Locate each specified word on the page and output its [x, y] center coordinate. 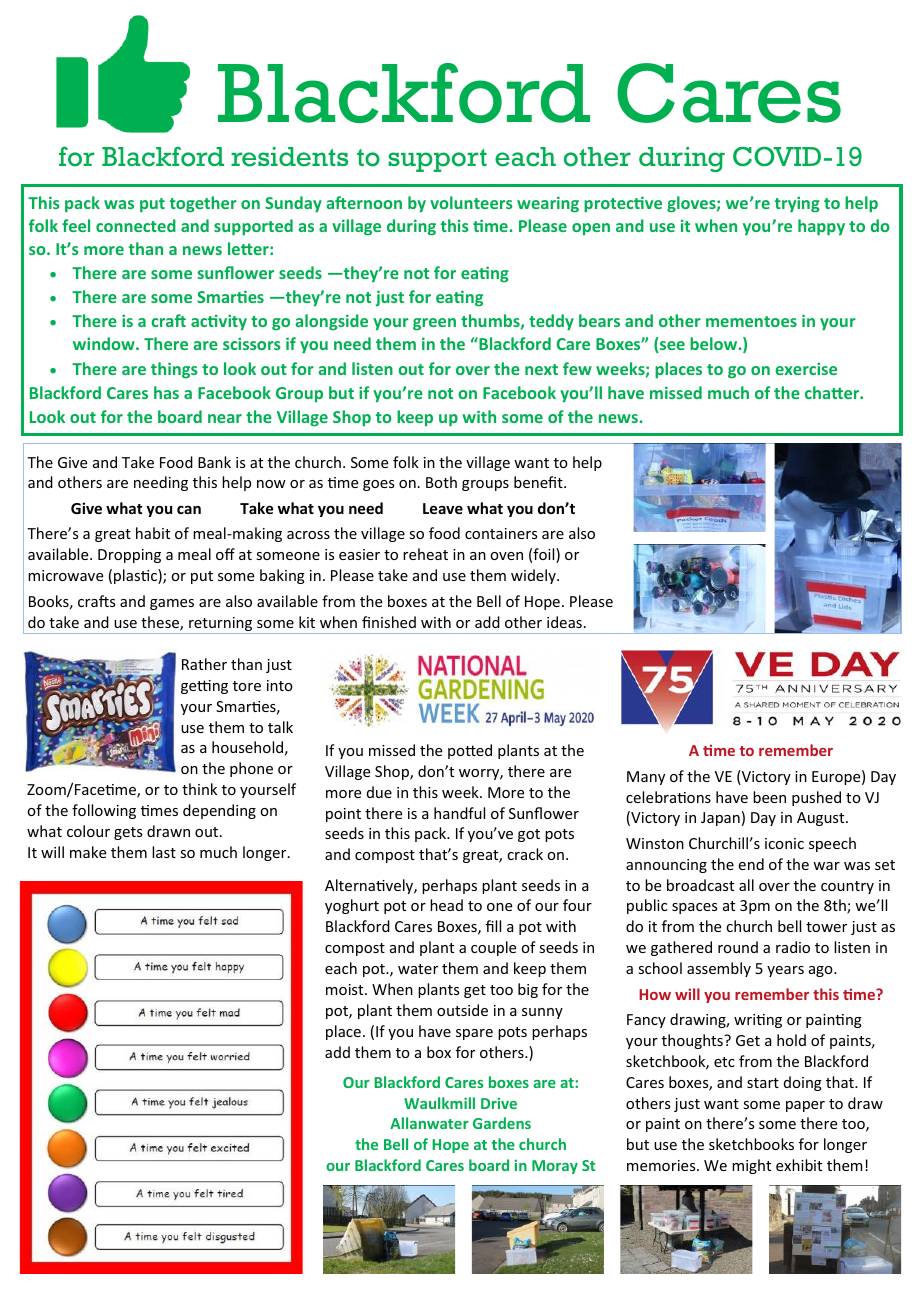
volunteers [471, 202]
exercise [806, 368]
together [203, 204]
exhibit [799, 1165]
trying [797, 204]
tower [826, 927]
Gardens [502, 1123]
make [88, 852]
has [166, 392]
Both [441, 482]
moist [346, 989]
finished [389, 622]
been [769, 797]
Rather [204, 664]
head [446, 905]
